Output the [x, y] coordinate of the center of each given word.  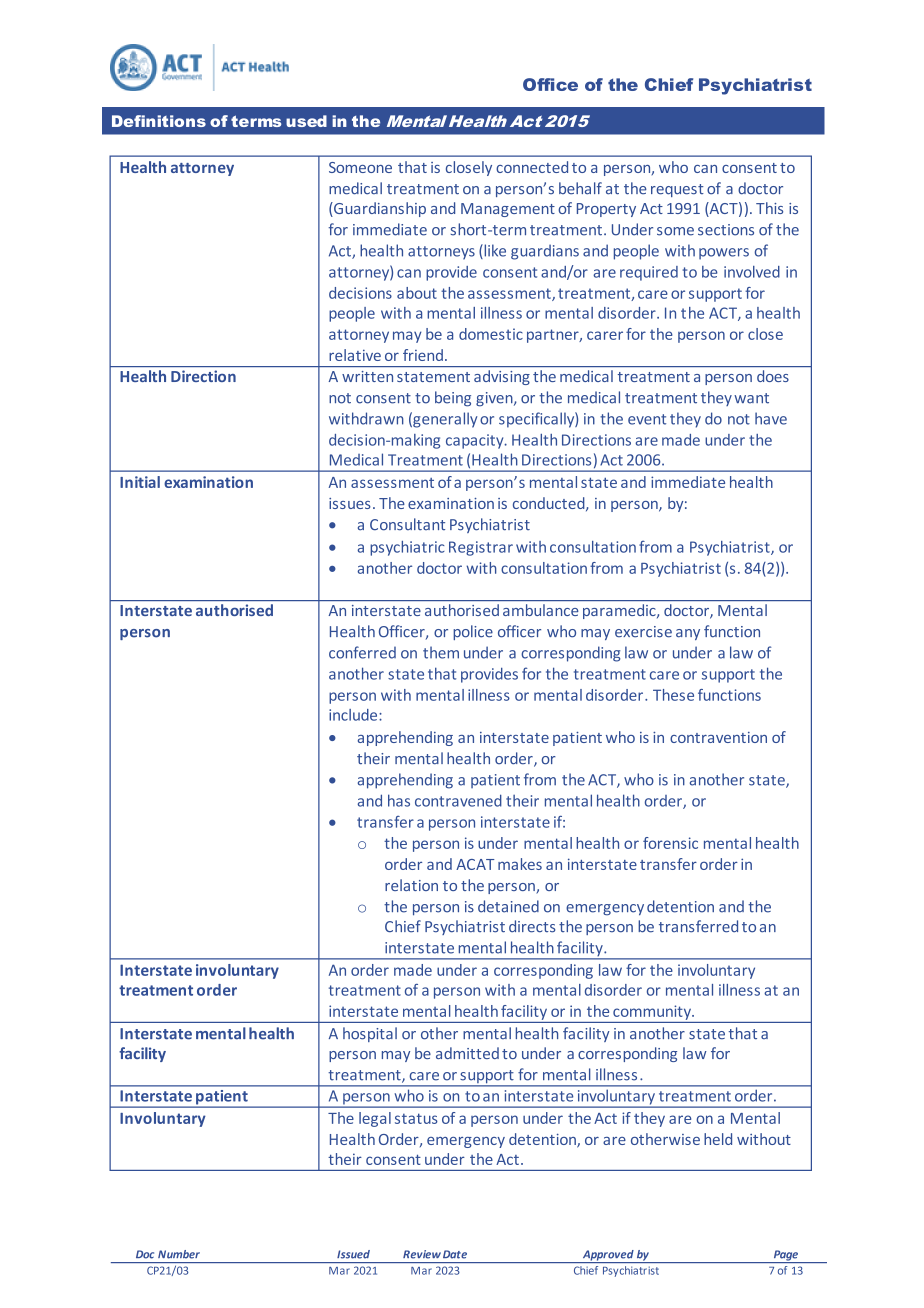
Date [455, 1254]
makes [520, 864]
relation [411, 885]
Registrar [481, 548]
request [677, 190]
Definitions [159, 121]
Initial [140, 482]
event [647, 419]
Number [179, 1254]
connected [532, 167]
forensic [670, 843]
